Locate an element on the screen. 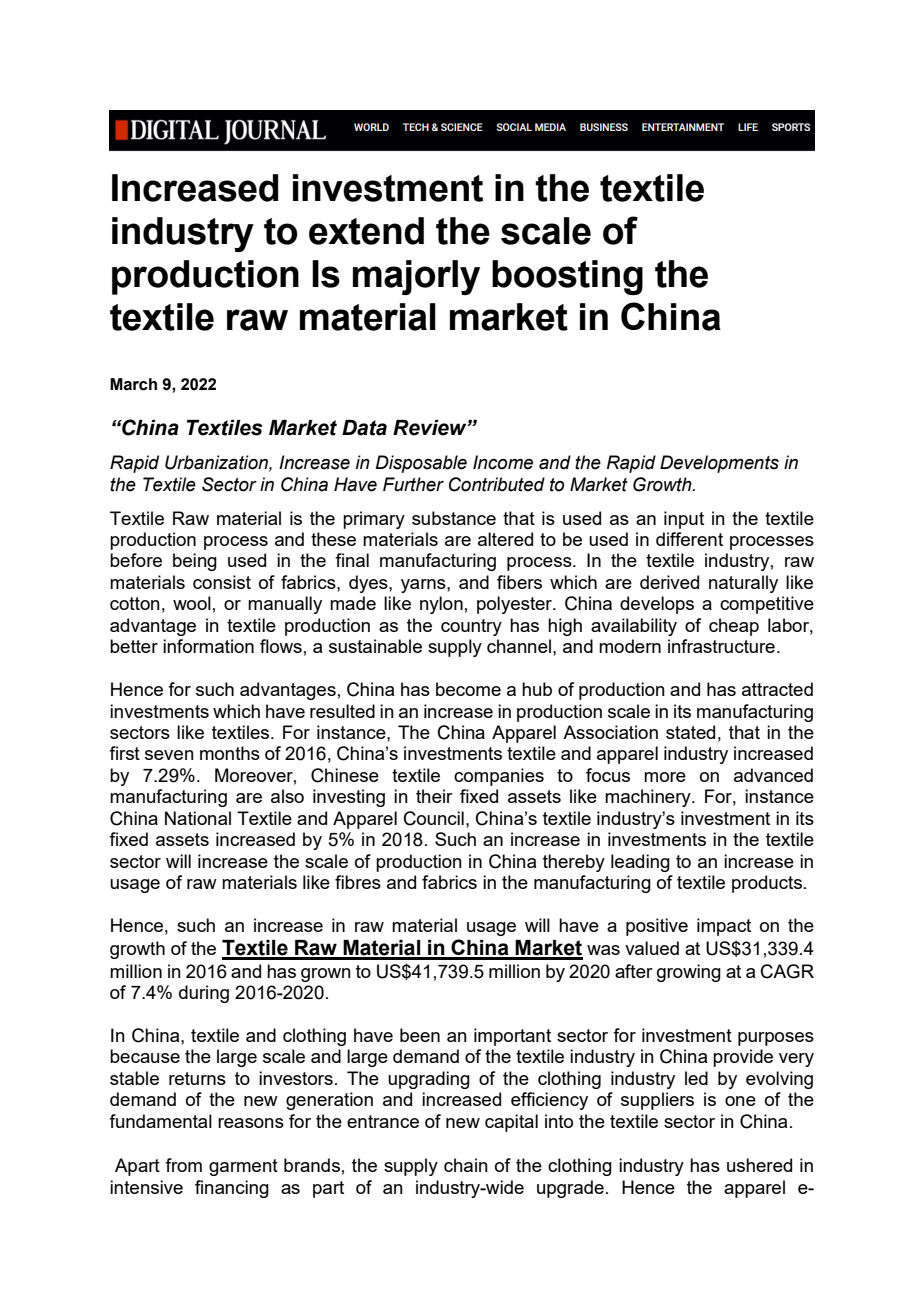 The width and height of the screenshot is (924, 1308). yarns is located at coordinates (424, 586).
